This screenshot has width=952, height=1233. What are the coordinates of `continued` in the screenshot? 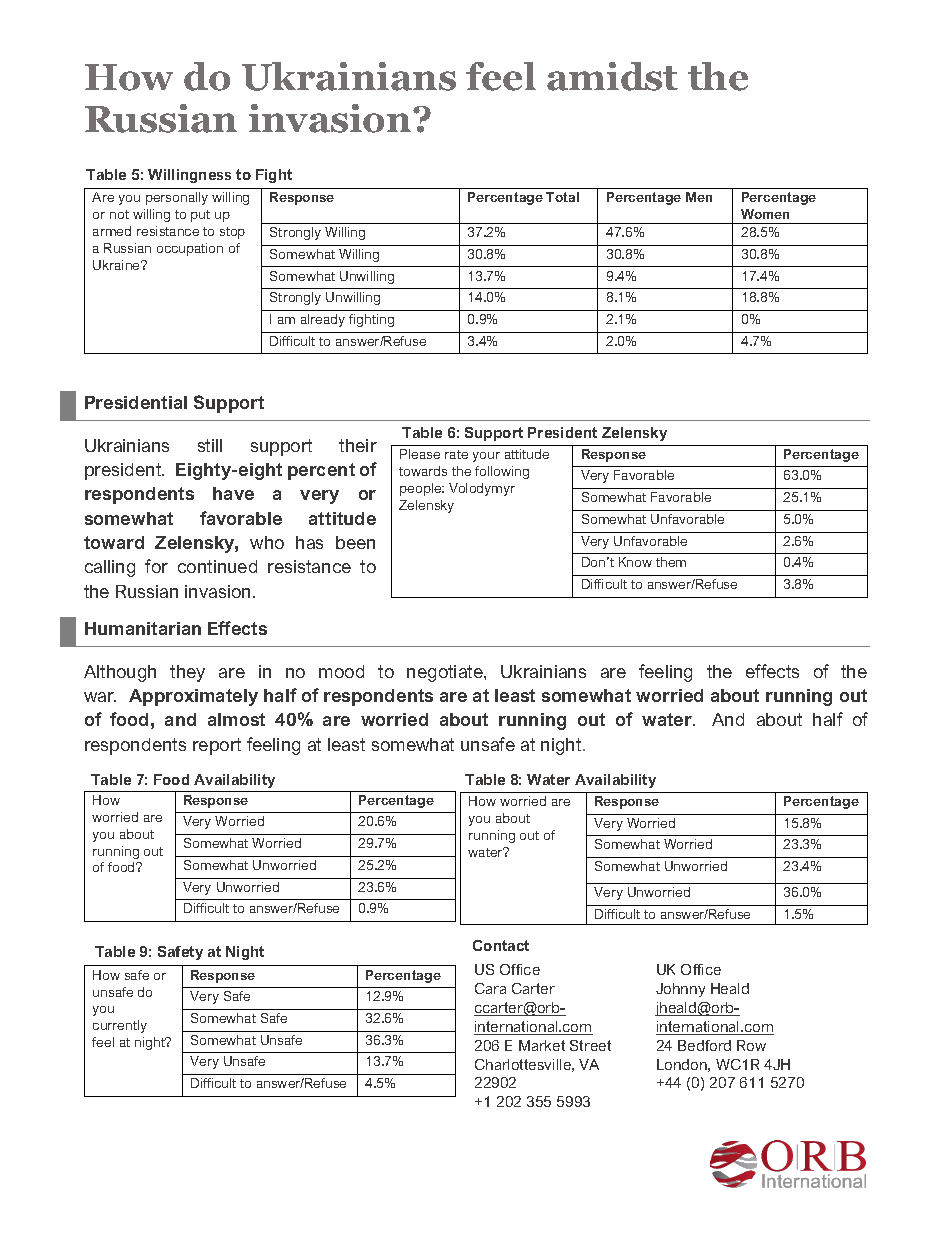 It's located at (217, 566).
